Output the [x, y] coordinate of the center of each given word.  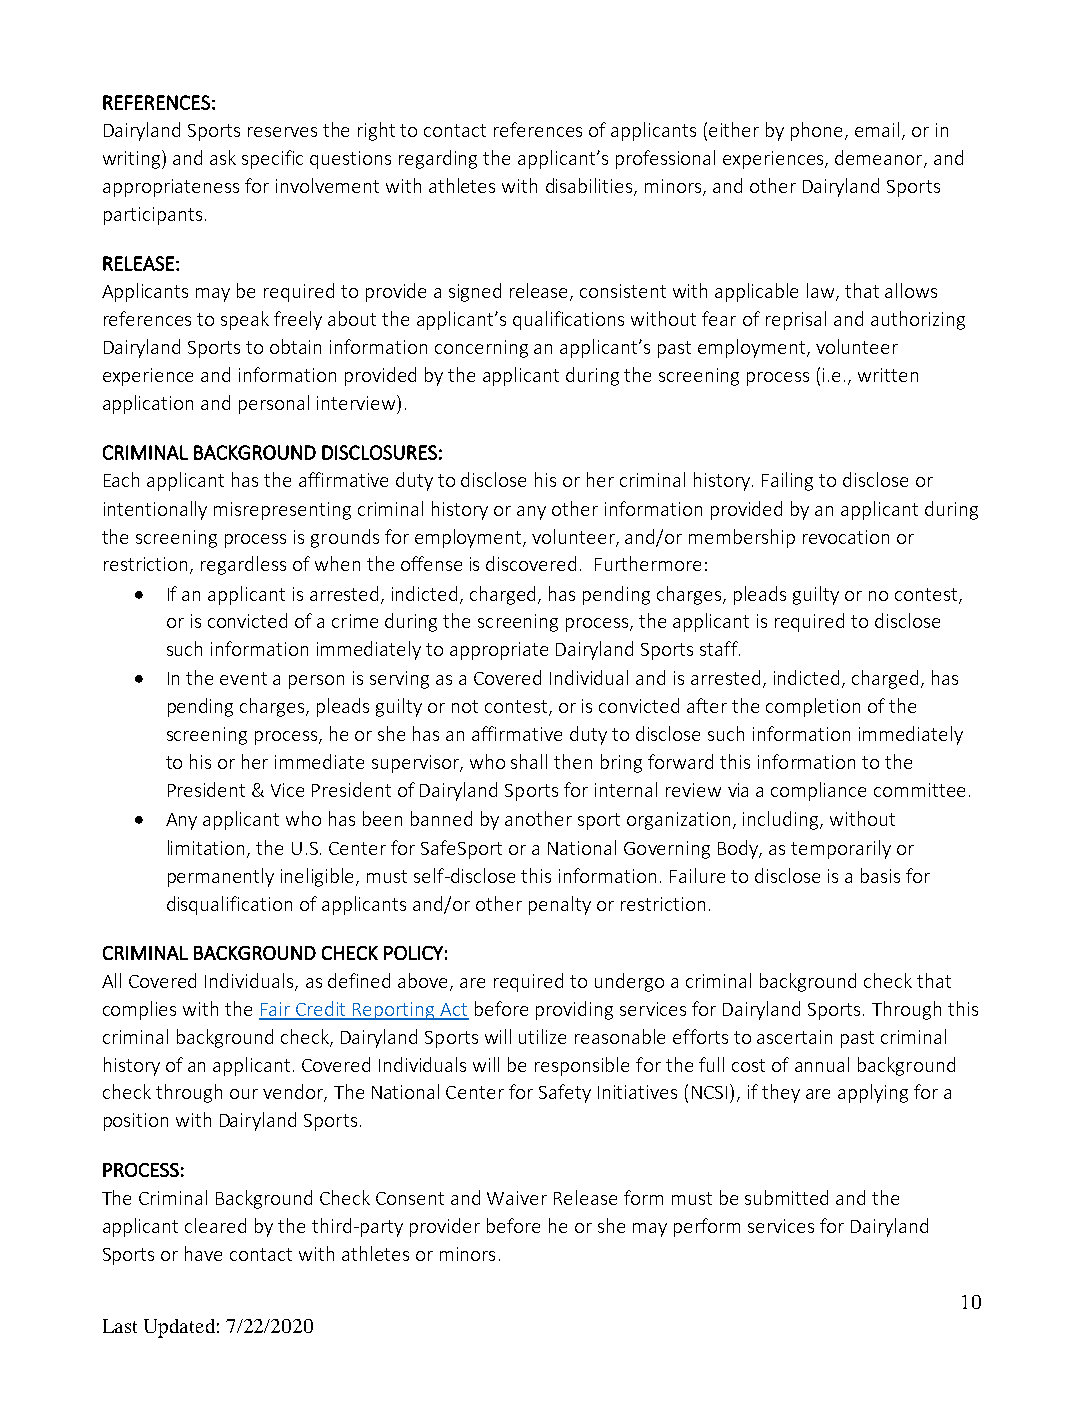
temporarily [841, 849]
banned [441, 818]
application [148, 404]
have [203, 1253]
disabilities [590, 187]
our [244, 1094]
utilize [542, 1036]
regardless [243, 565]
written [888, 375]
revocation [846, 537]
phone [818, 131]
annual [822, 1064]
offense [431, 563]
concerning [481, 349]
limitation [208, 848]
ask [223, 157]
